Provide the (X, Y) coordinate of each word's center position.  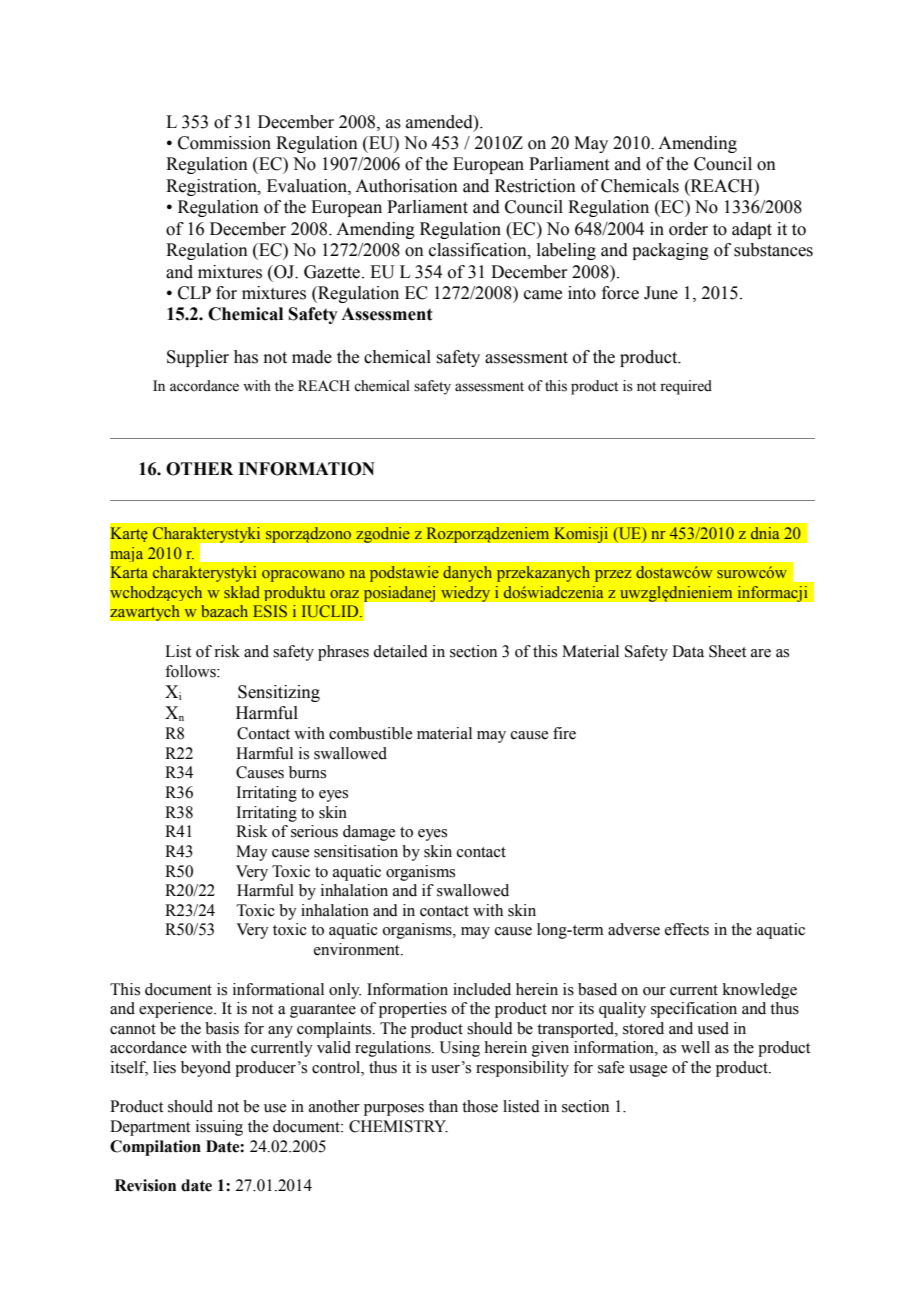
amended (440, 122)
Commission (224, 143)
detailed (400, 651)
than (443, 1106)
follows (191, 671)
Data (688, 651)
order (688, 229)
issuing (219, 1128)
